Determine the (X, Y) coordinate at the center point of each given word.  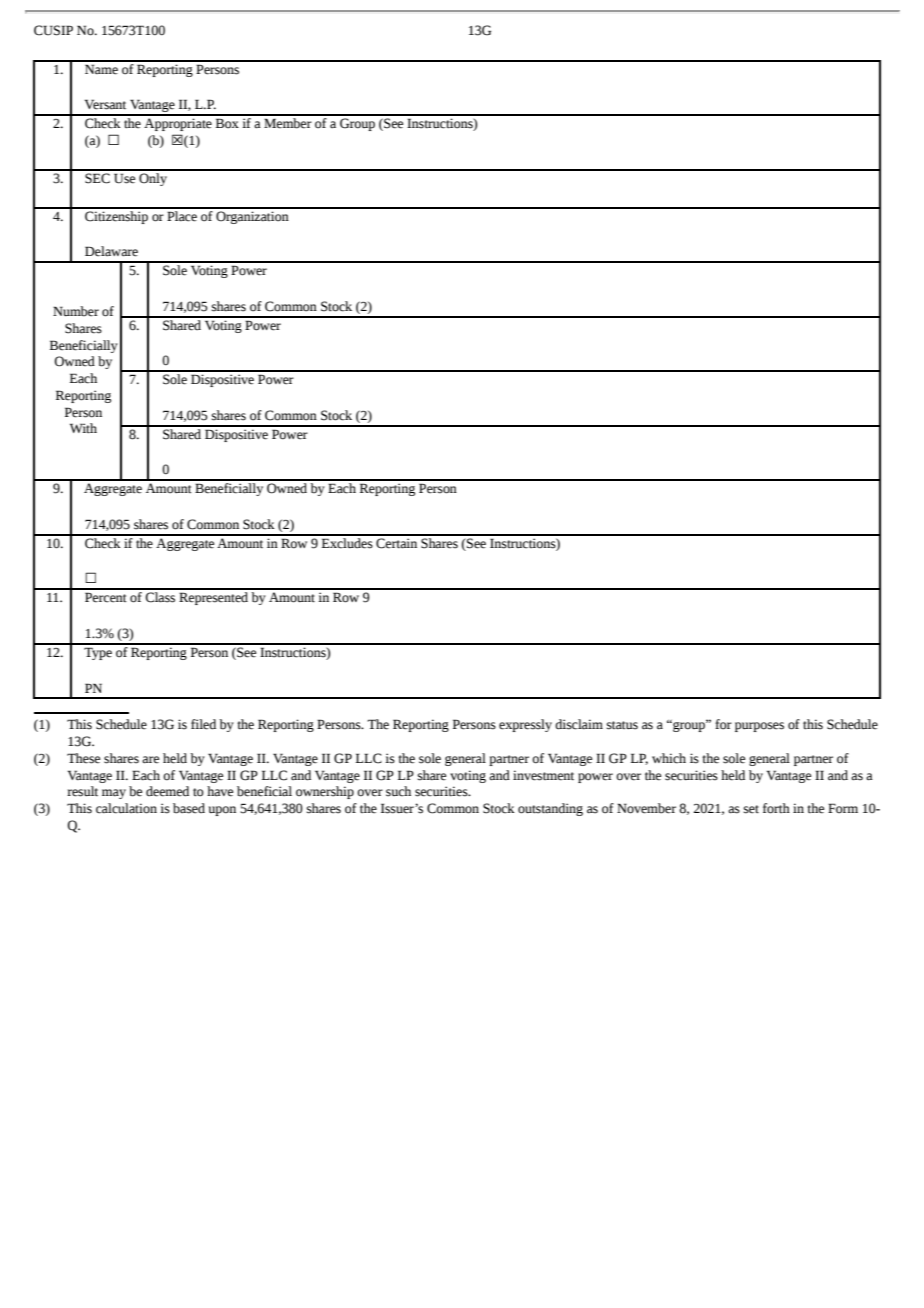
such (398, 791)
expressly (525, 725)
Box (227, 123)
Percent (106, 597)
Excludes (347, 542)
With (83, 428)
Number (76, 311)
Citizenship (116, 216)
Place (182, 215)
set (751, 809)
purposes (759, 727)
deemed (167, 791)
